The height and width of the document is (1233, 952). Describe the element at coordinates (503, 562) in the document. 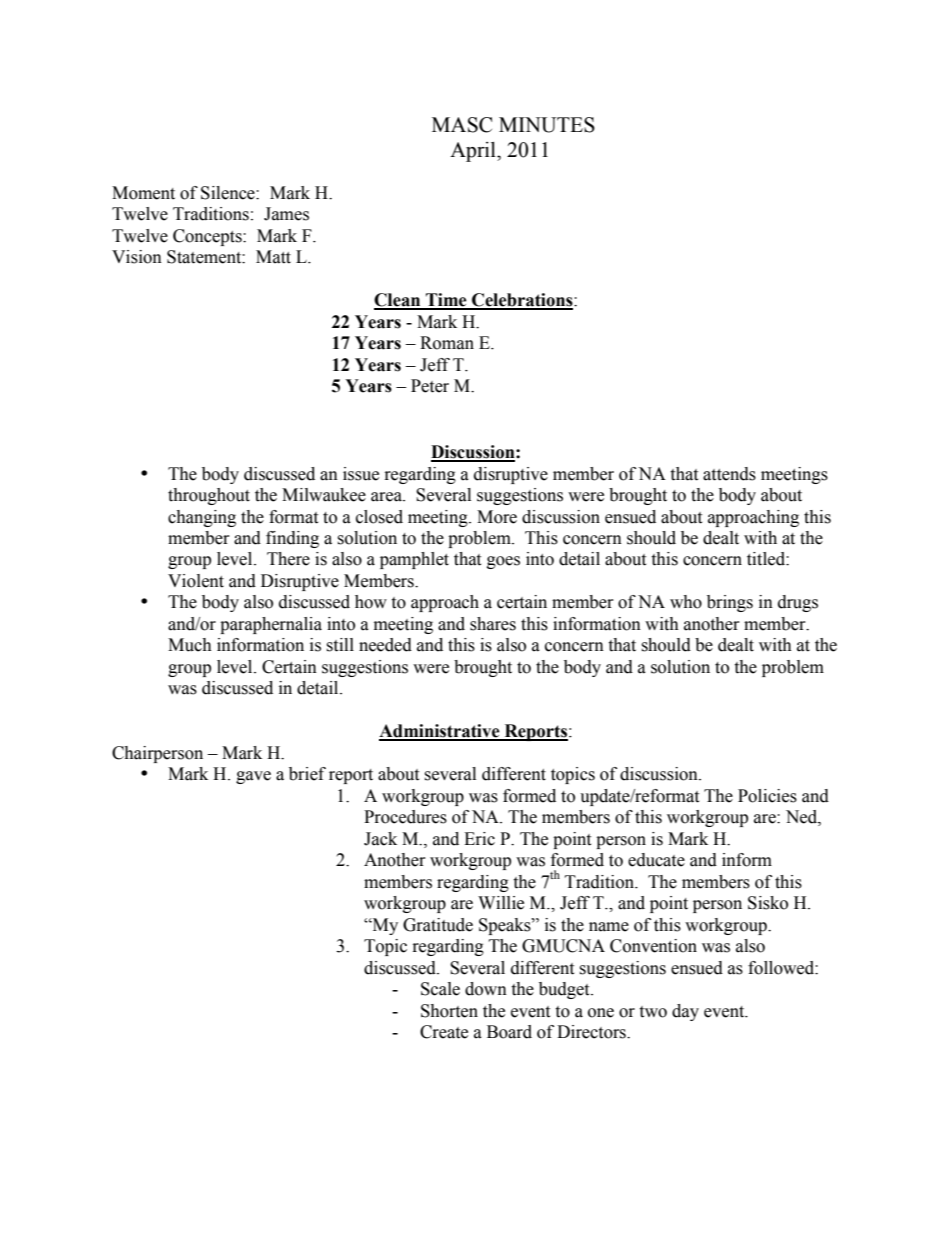

I see `goes` at that location.
